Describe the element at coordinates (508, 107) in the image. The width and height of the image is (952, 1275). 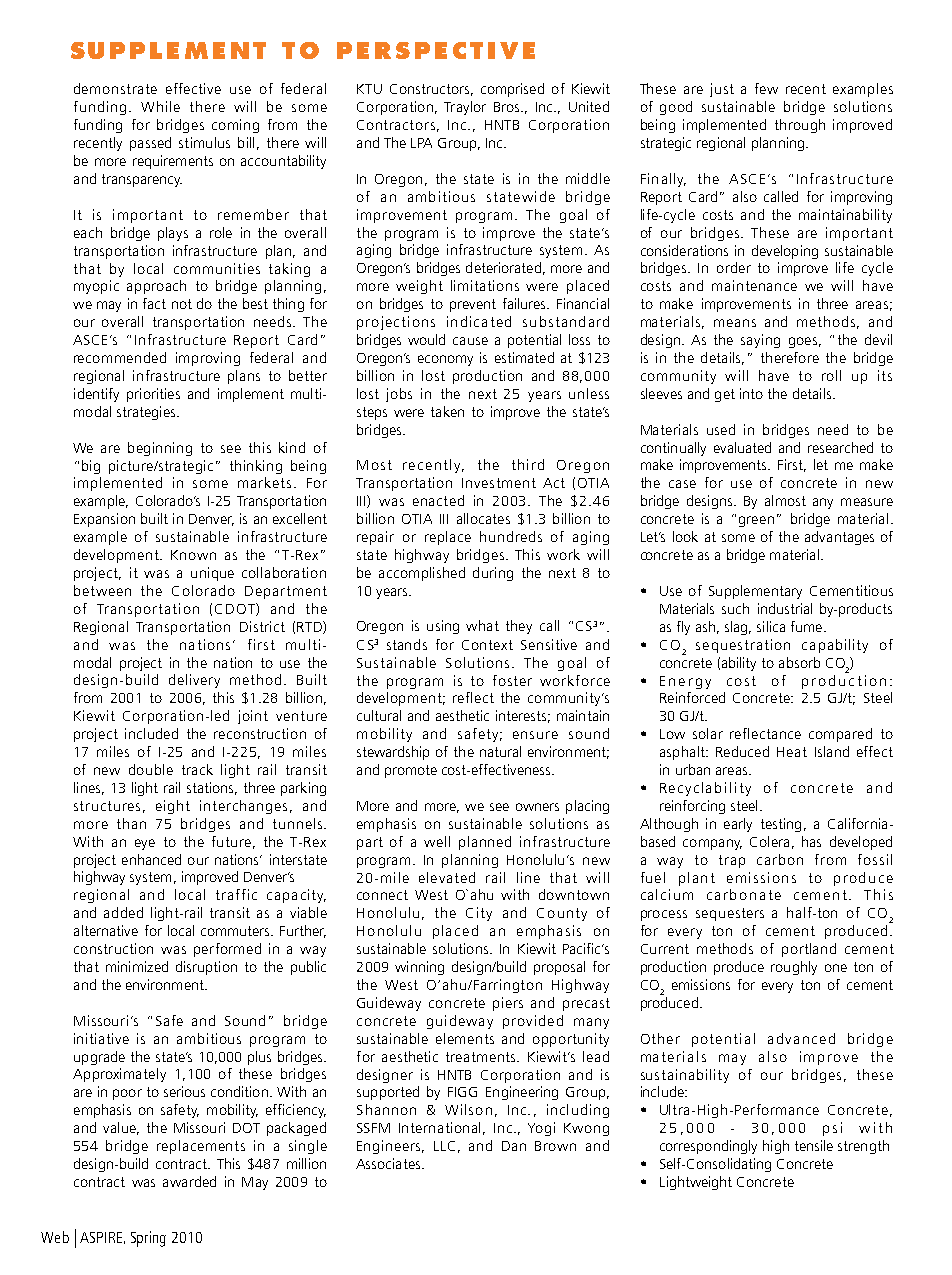
I see `Bros` at that location.
